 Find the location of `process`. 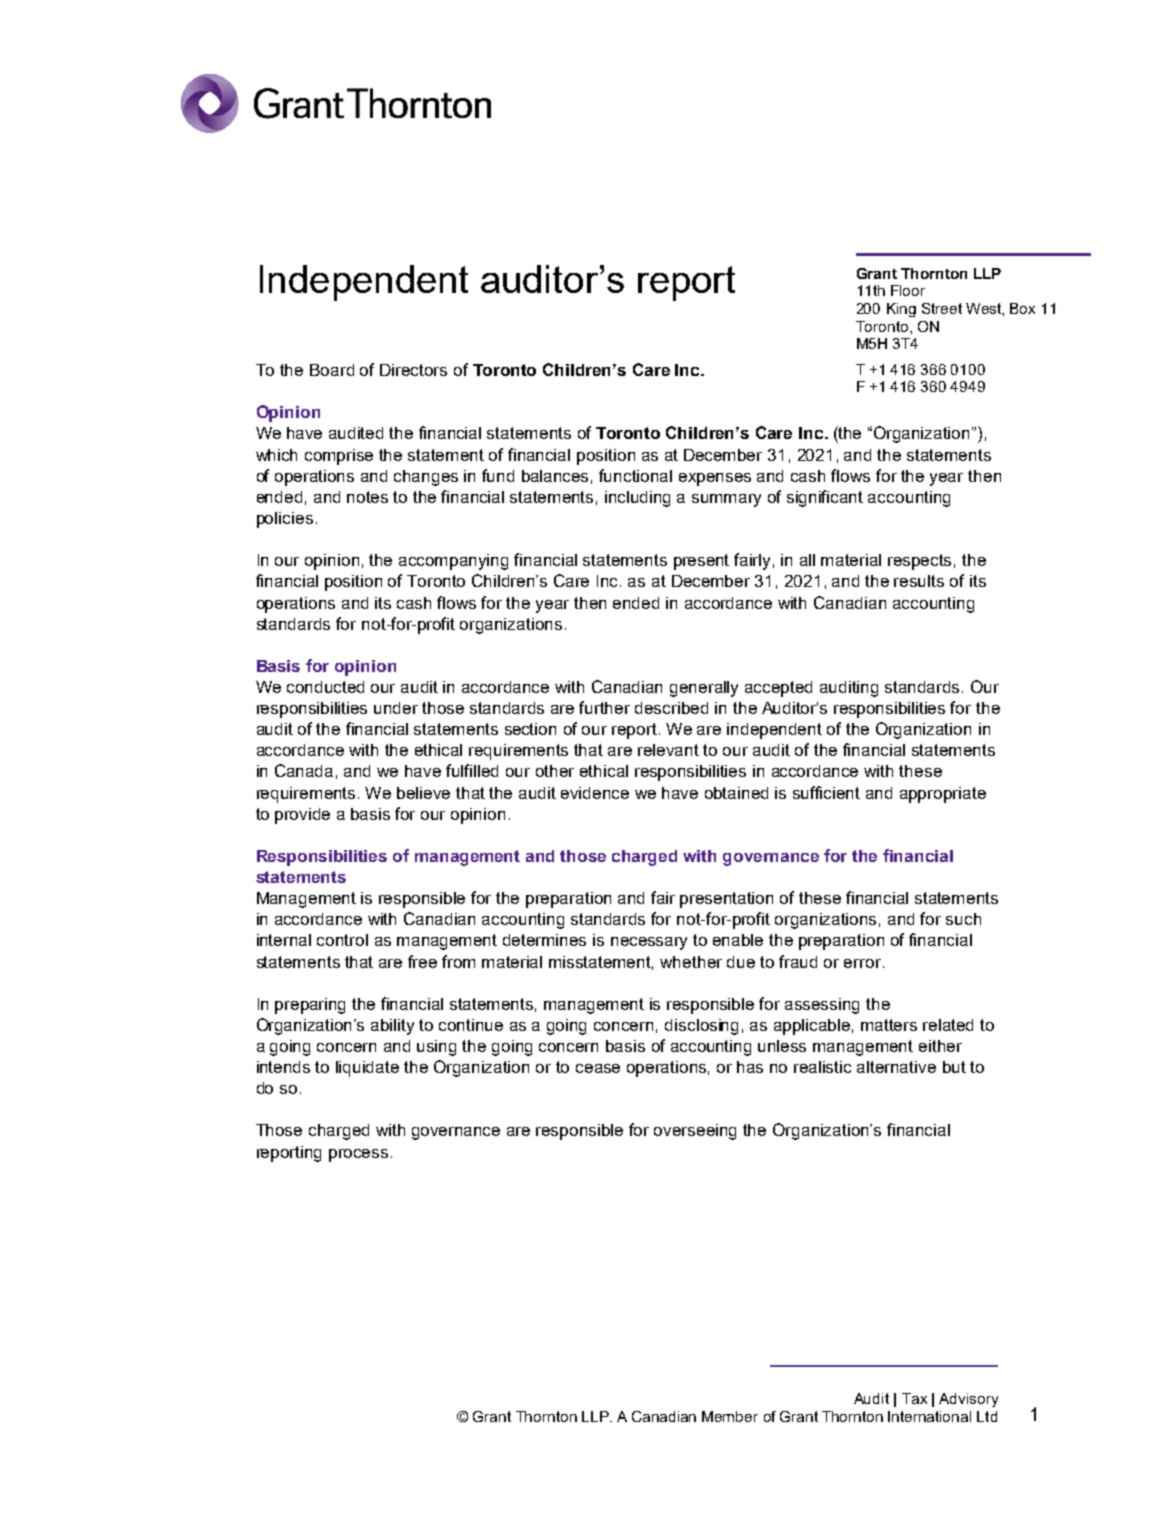

process is located at coordinates (358, 1155).
